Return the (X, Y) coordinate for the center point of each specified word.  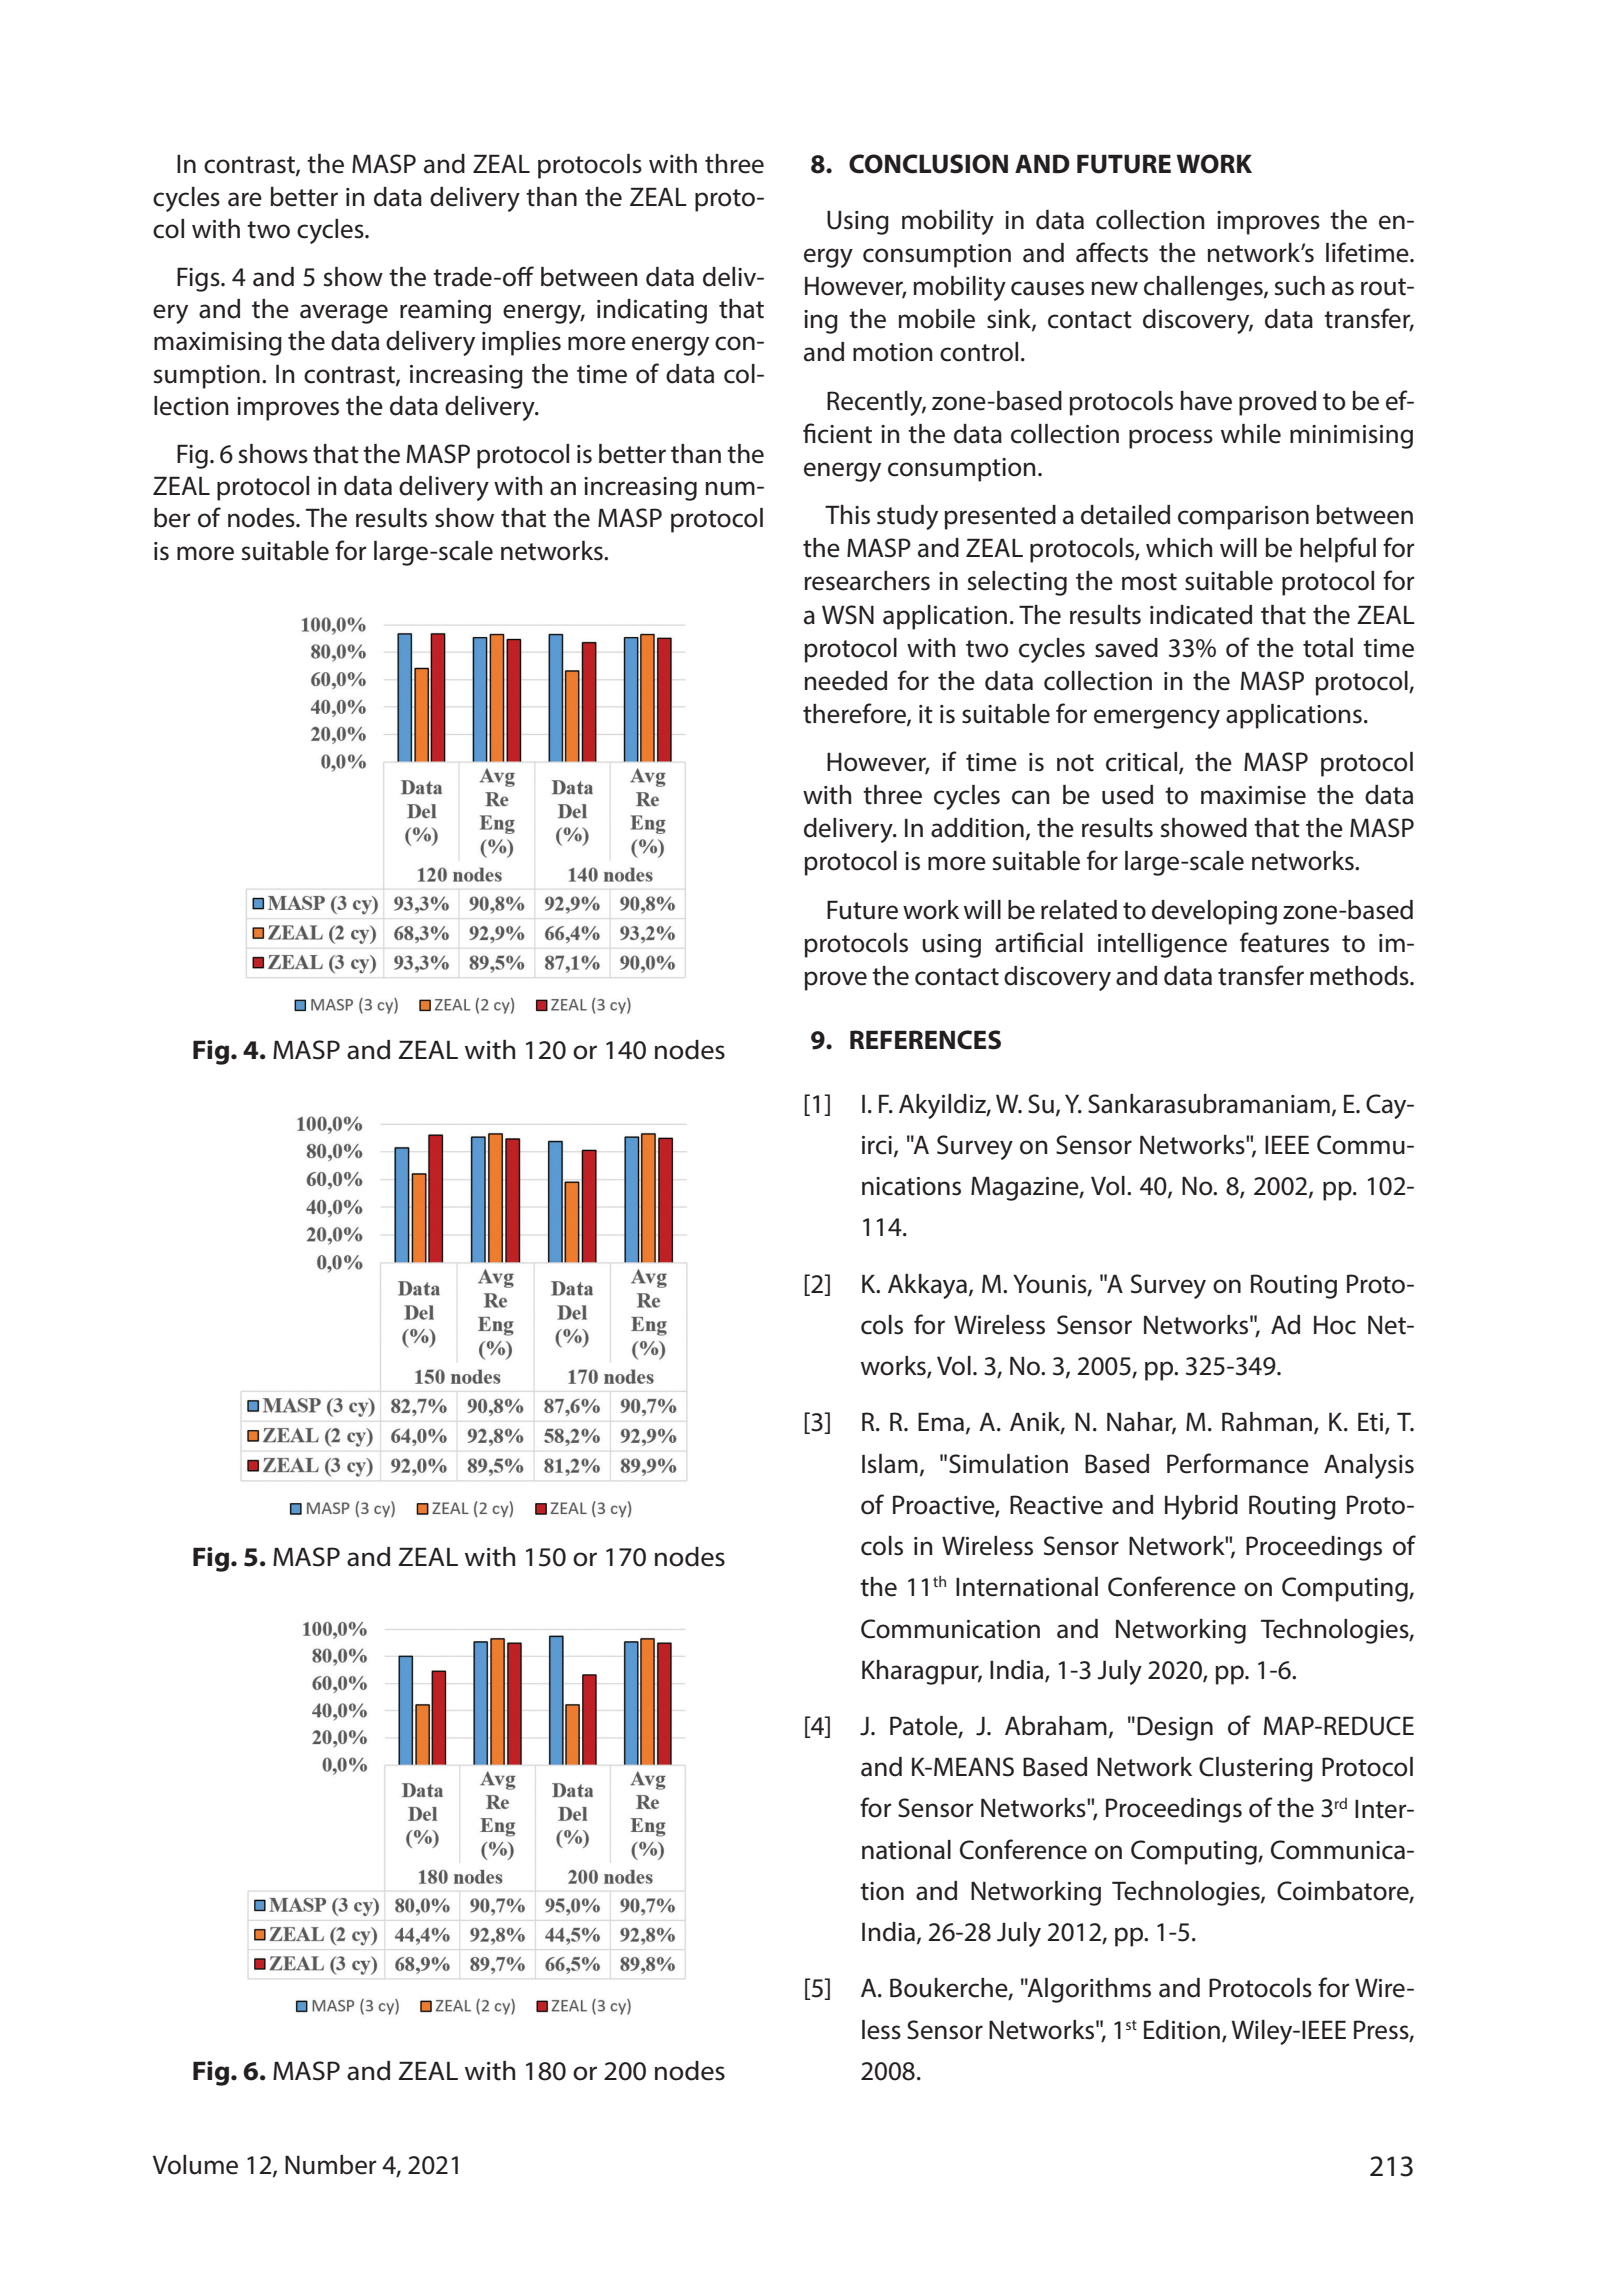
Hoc (1335, 1325)
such (1300, 286)
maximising (218, 344)
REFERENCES (925, 1040)
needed (845, 681)
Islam (890, 1464)
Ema (941, 1422)
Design (1175, 1728)
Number (330, 2165)
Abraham (1056, 1726)
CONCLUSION (928, 164)
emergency (1157, 719)
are (245, 199)
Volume (195, 2165)
